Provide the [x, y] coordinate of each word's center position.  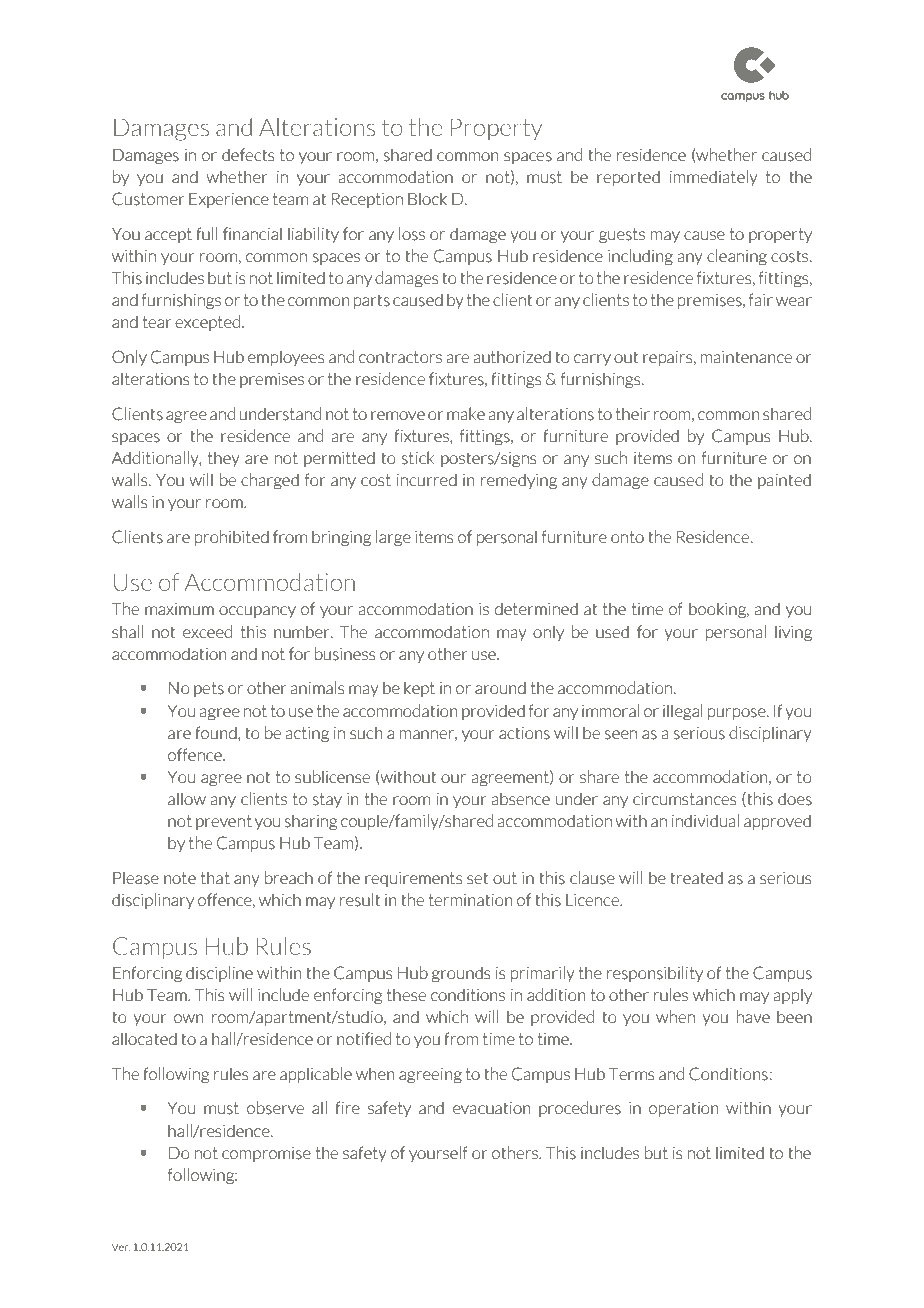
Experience [229, 200]
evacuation [492, 1108]
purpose [738, 714]
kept [419, 689]
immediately [714, 178]
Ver [121, 1247]
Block [427, 198]
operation [684, 1109]
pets [209, 689]
